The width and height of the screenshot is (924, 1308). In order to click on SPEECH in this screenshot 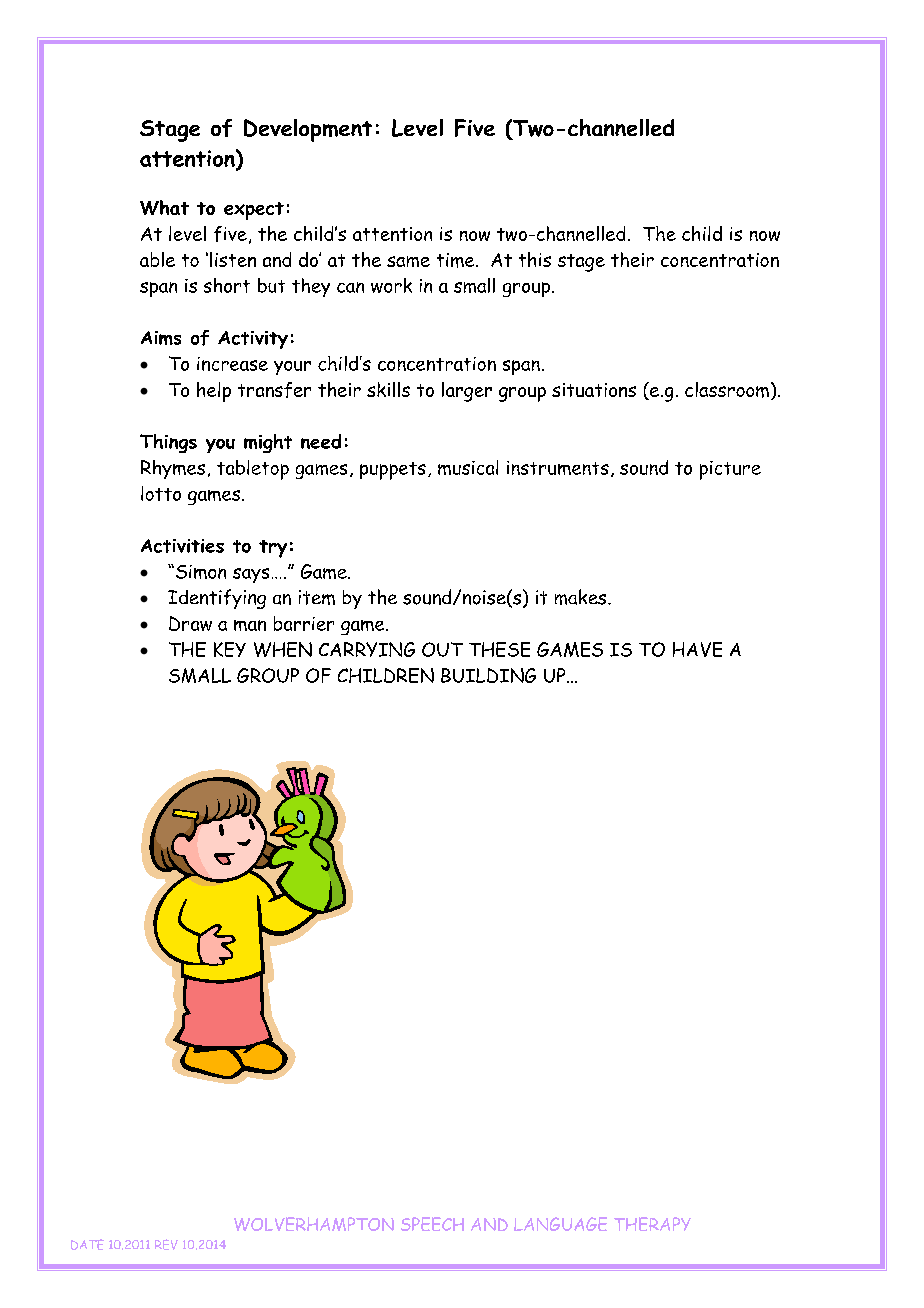, I will do `click(432, 1224)`.
